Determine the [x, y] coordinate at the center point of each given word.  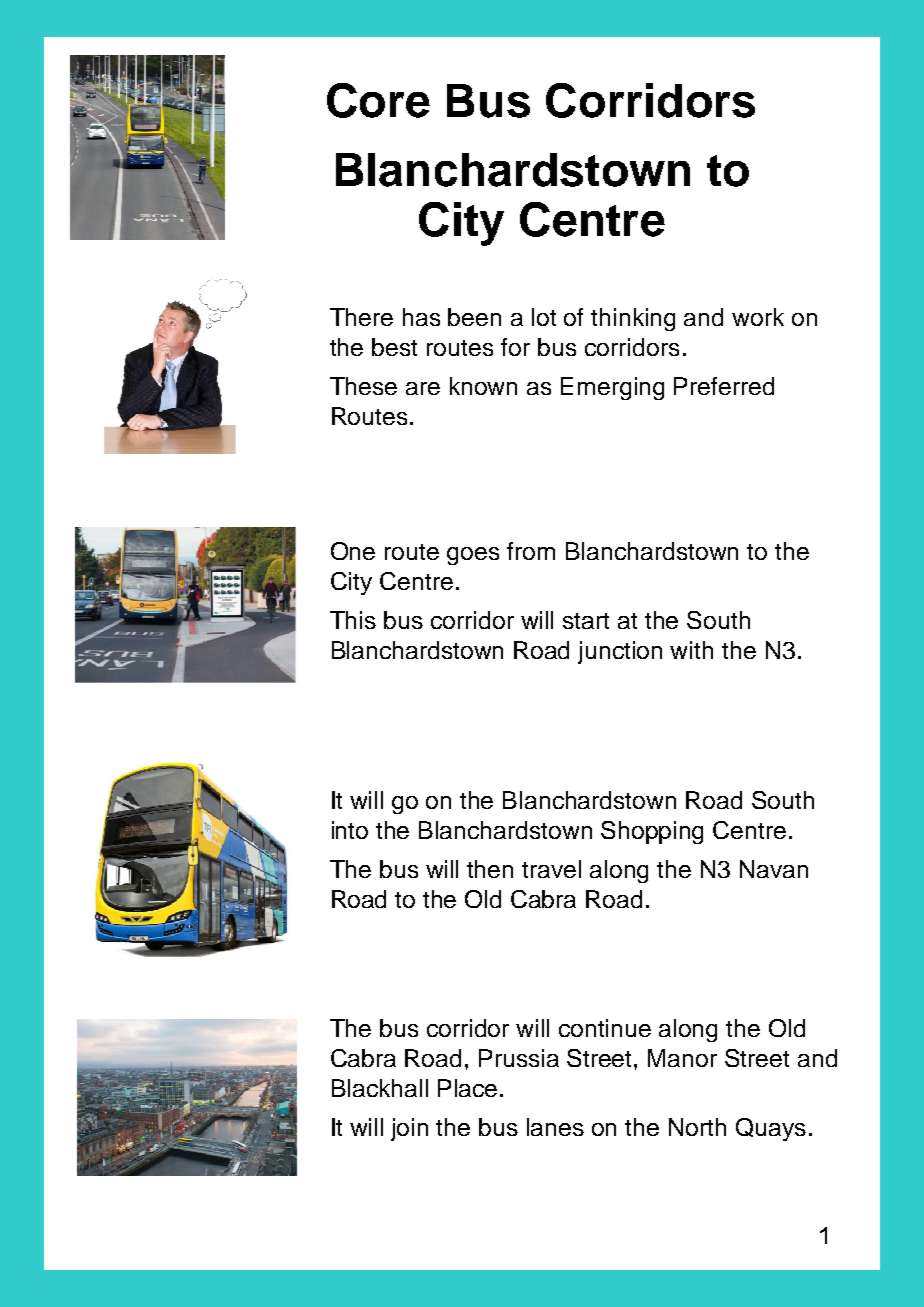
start [586, 621]
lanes [555, 1127]
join [409, 1129]
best [394, 347]
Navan [774, 869]
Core [378, 100]
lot [544, 317]
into [350, 830]
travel [551, 869]
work [758, 317]
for [515, 347]
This [353, 620]
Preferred [724, 386]
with [691, 650]
